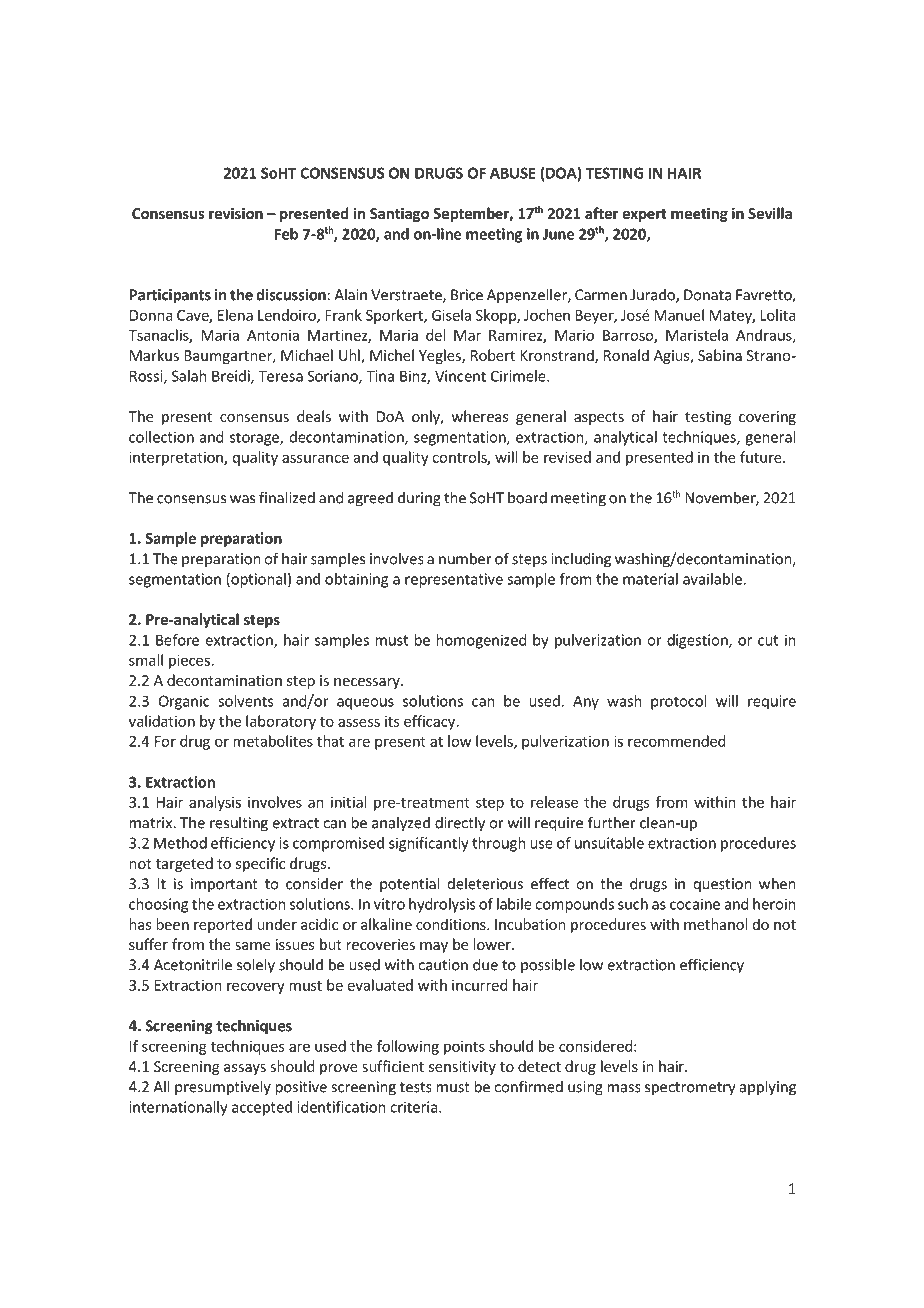  I want to click on expert, so click(644, 215).
